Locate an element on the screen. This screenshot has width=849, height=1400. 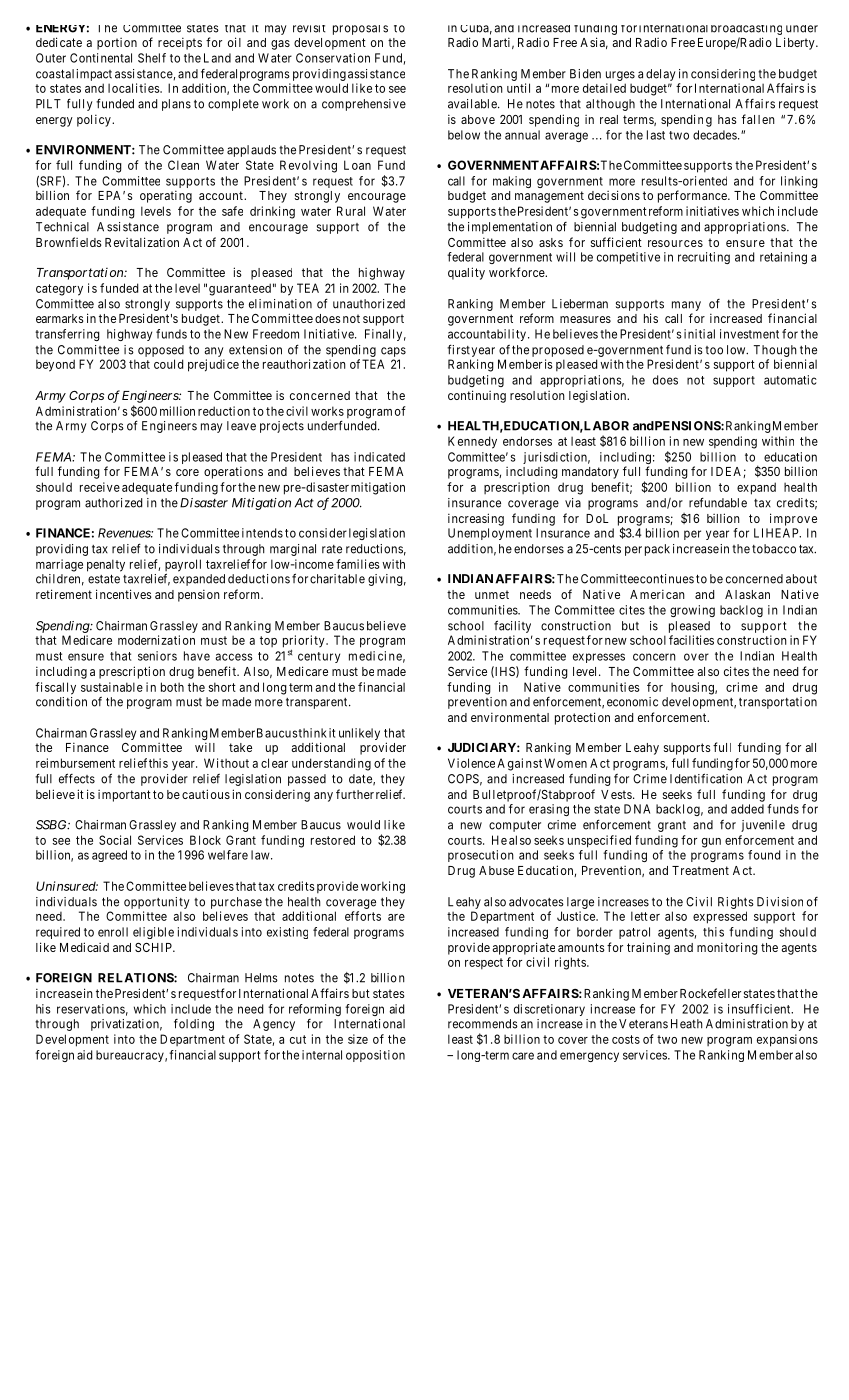
proposals is located at coordinates (360, 30).
